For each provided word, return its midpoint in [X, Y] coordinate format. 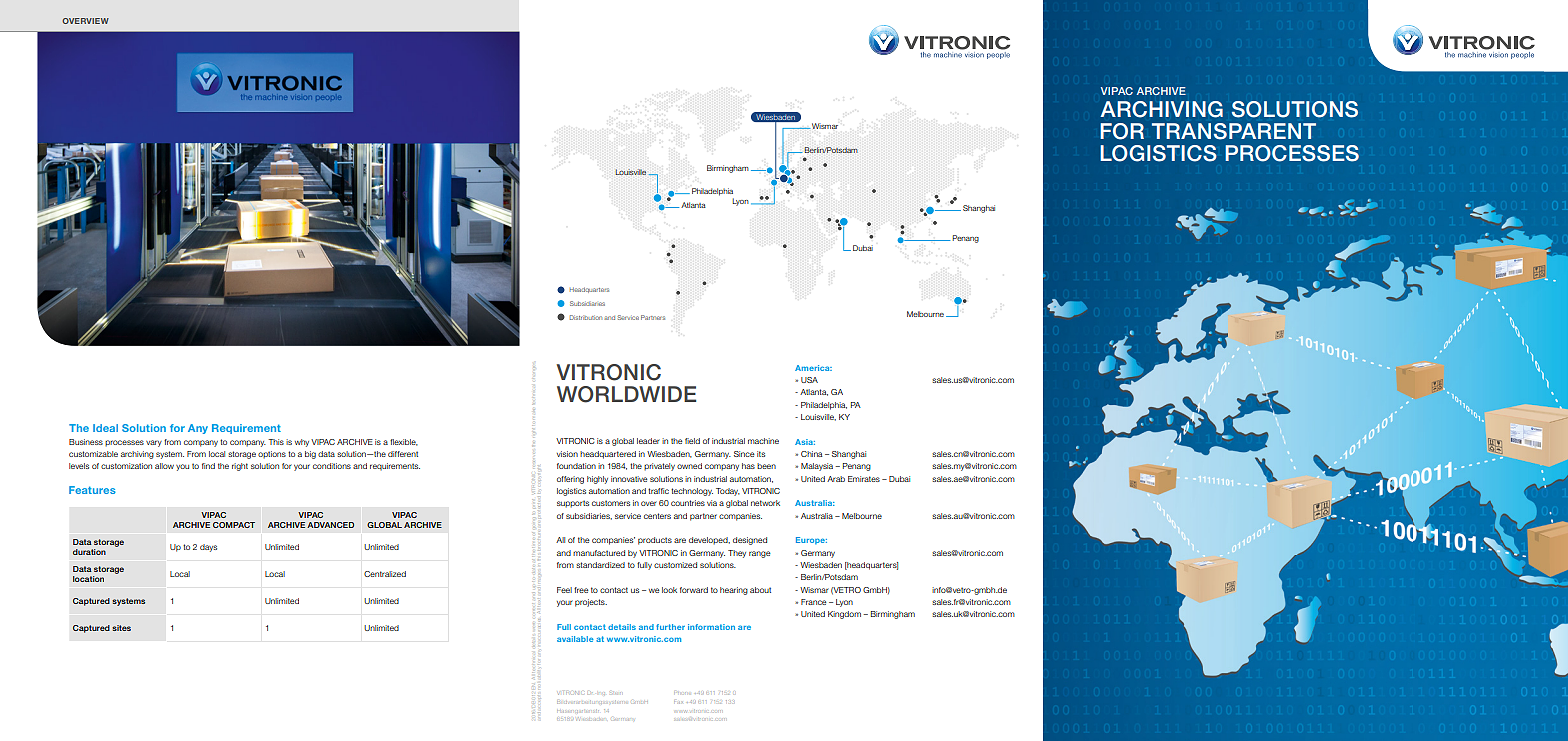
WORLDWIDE [626, 394]
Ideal [105, 428]
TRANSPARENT [1234, 131]
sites [121, 628]
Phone [682, 692]
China [811, 454]
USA [809, 380]
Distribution [586, 317]
